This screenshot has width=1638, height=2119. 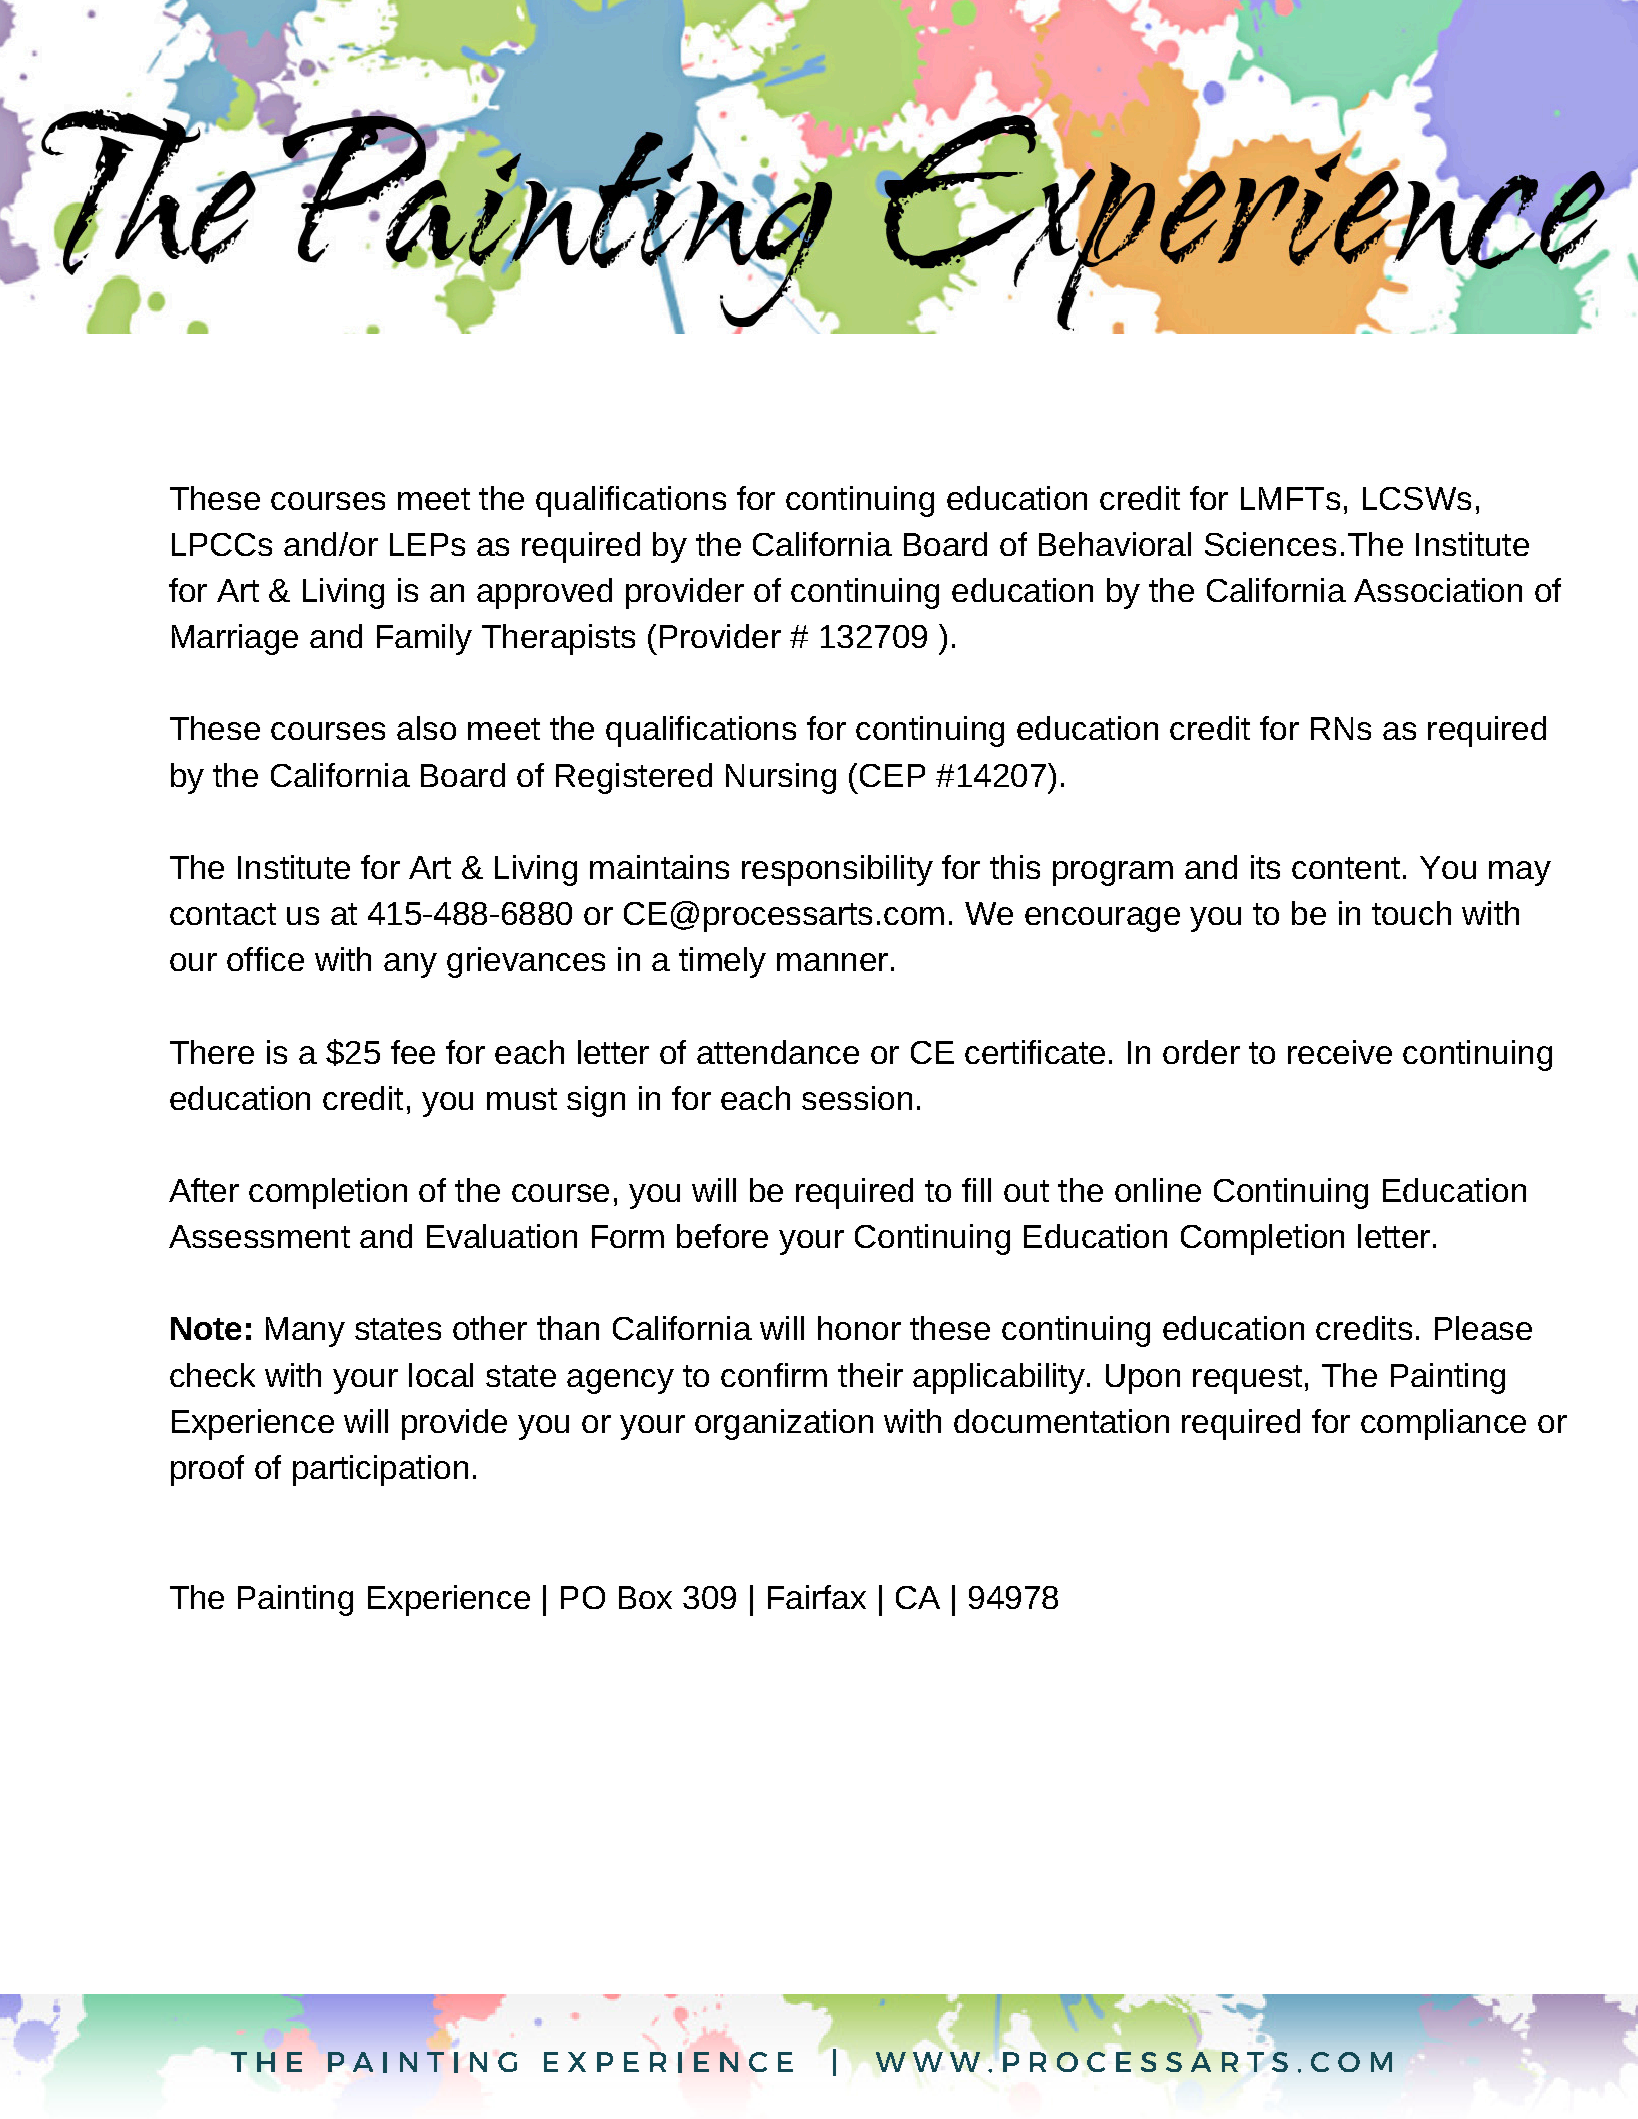 What do you see at coordinates (1115, 544) in the screenshot?
I see `Behavioral` at bounding box center [1115, 544].
